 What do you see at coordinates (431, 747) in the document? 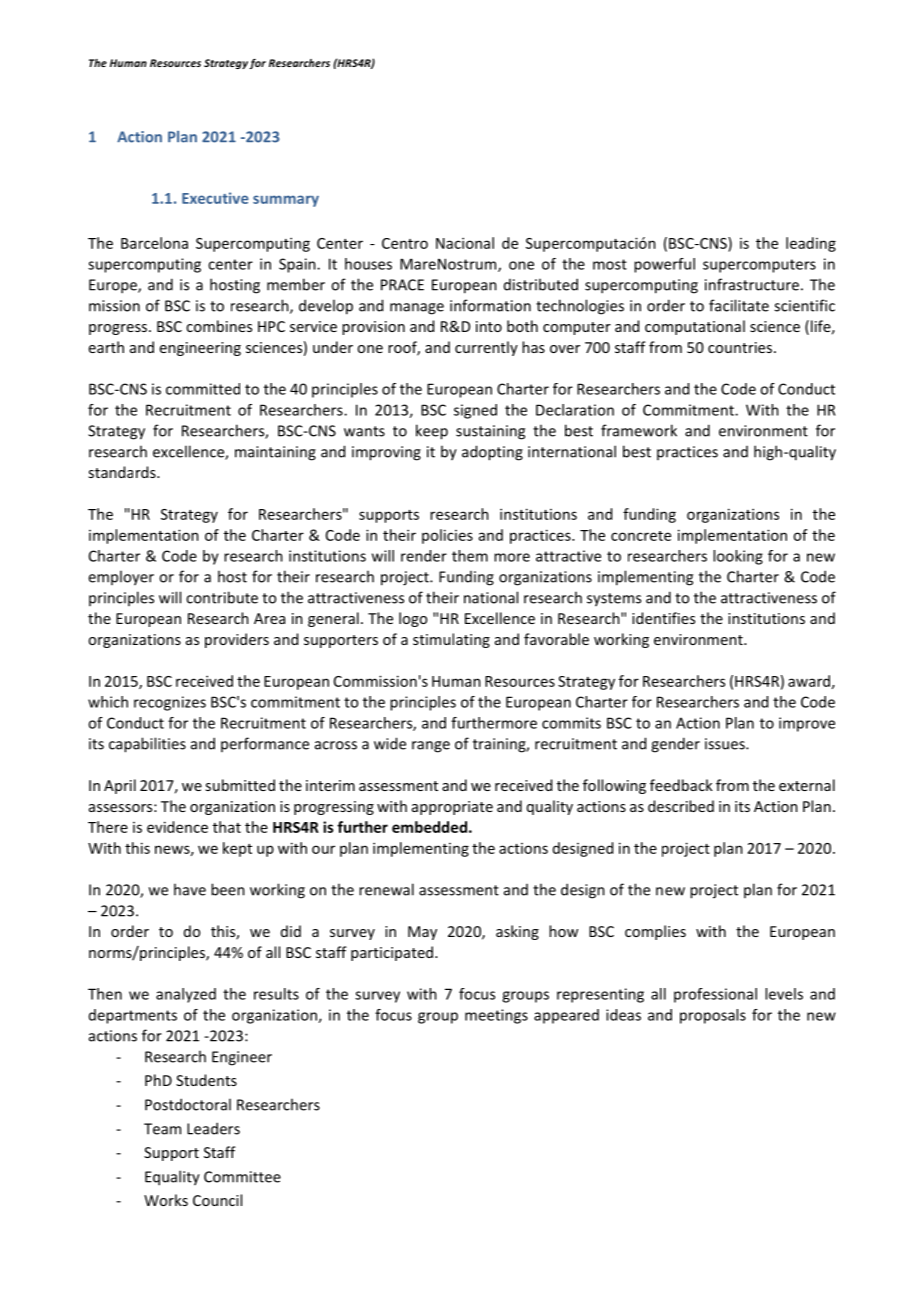
I see `range` at bounding box center [431, 747].
